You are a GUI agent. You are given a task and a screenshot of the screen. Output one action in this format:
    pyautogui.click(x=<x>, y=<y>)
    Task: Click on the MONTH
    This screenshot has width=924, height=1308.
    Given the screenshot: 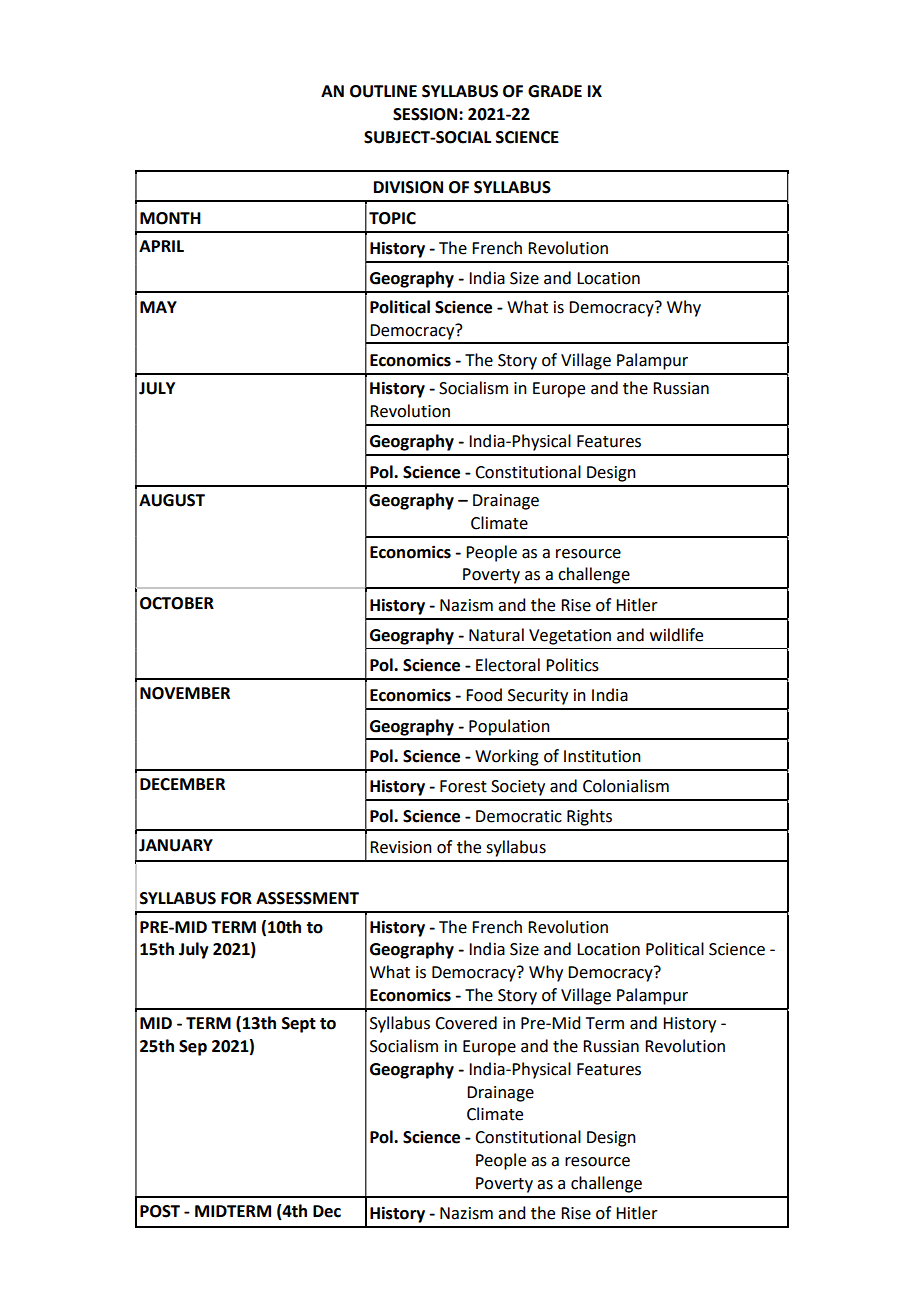 What is the action you would take?
    pyautogui.click(x=170, y=218)
